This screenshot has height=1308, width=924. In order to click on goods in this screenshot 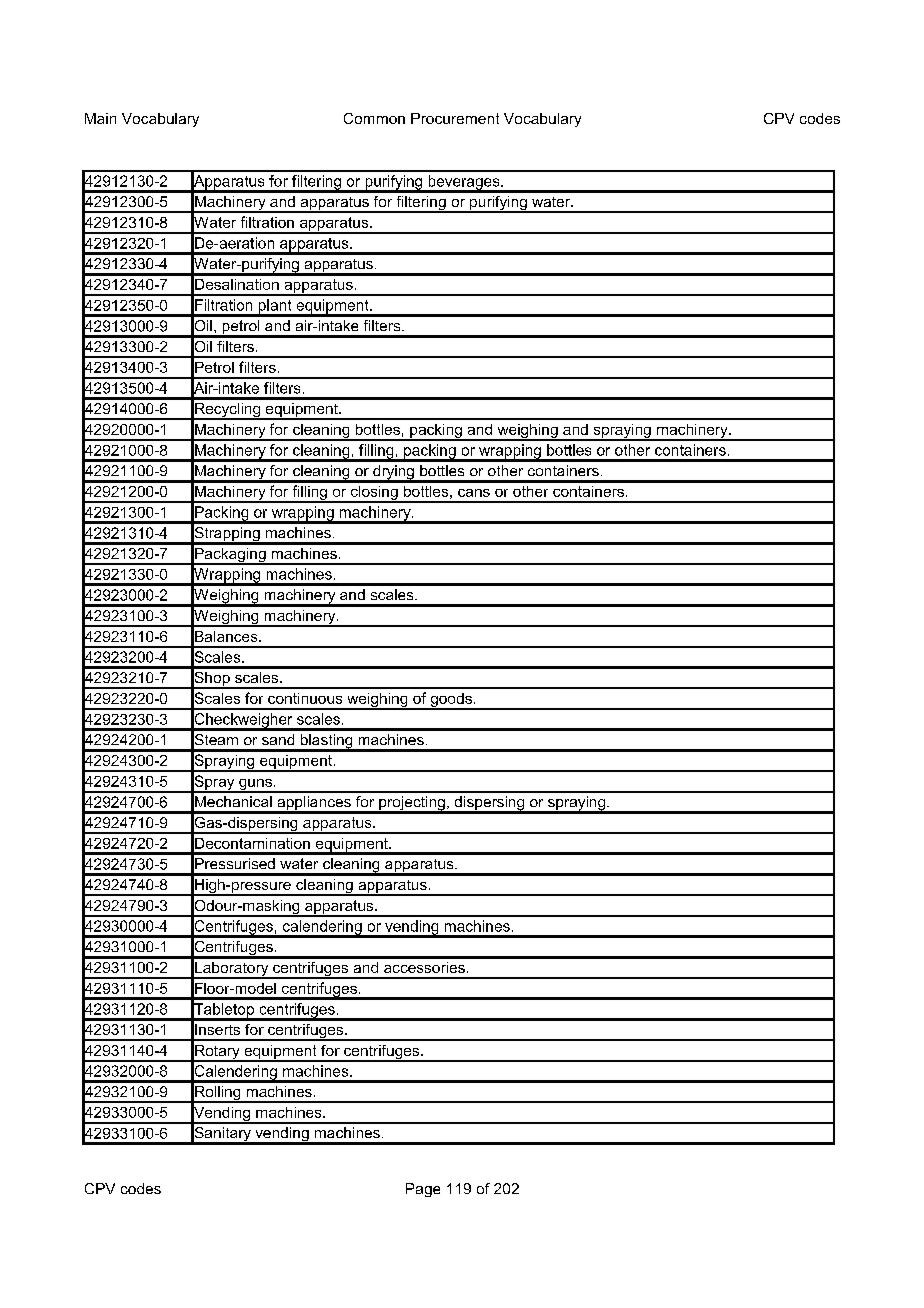, I will do `click(451, 701)`.
